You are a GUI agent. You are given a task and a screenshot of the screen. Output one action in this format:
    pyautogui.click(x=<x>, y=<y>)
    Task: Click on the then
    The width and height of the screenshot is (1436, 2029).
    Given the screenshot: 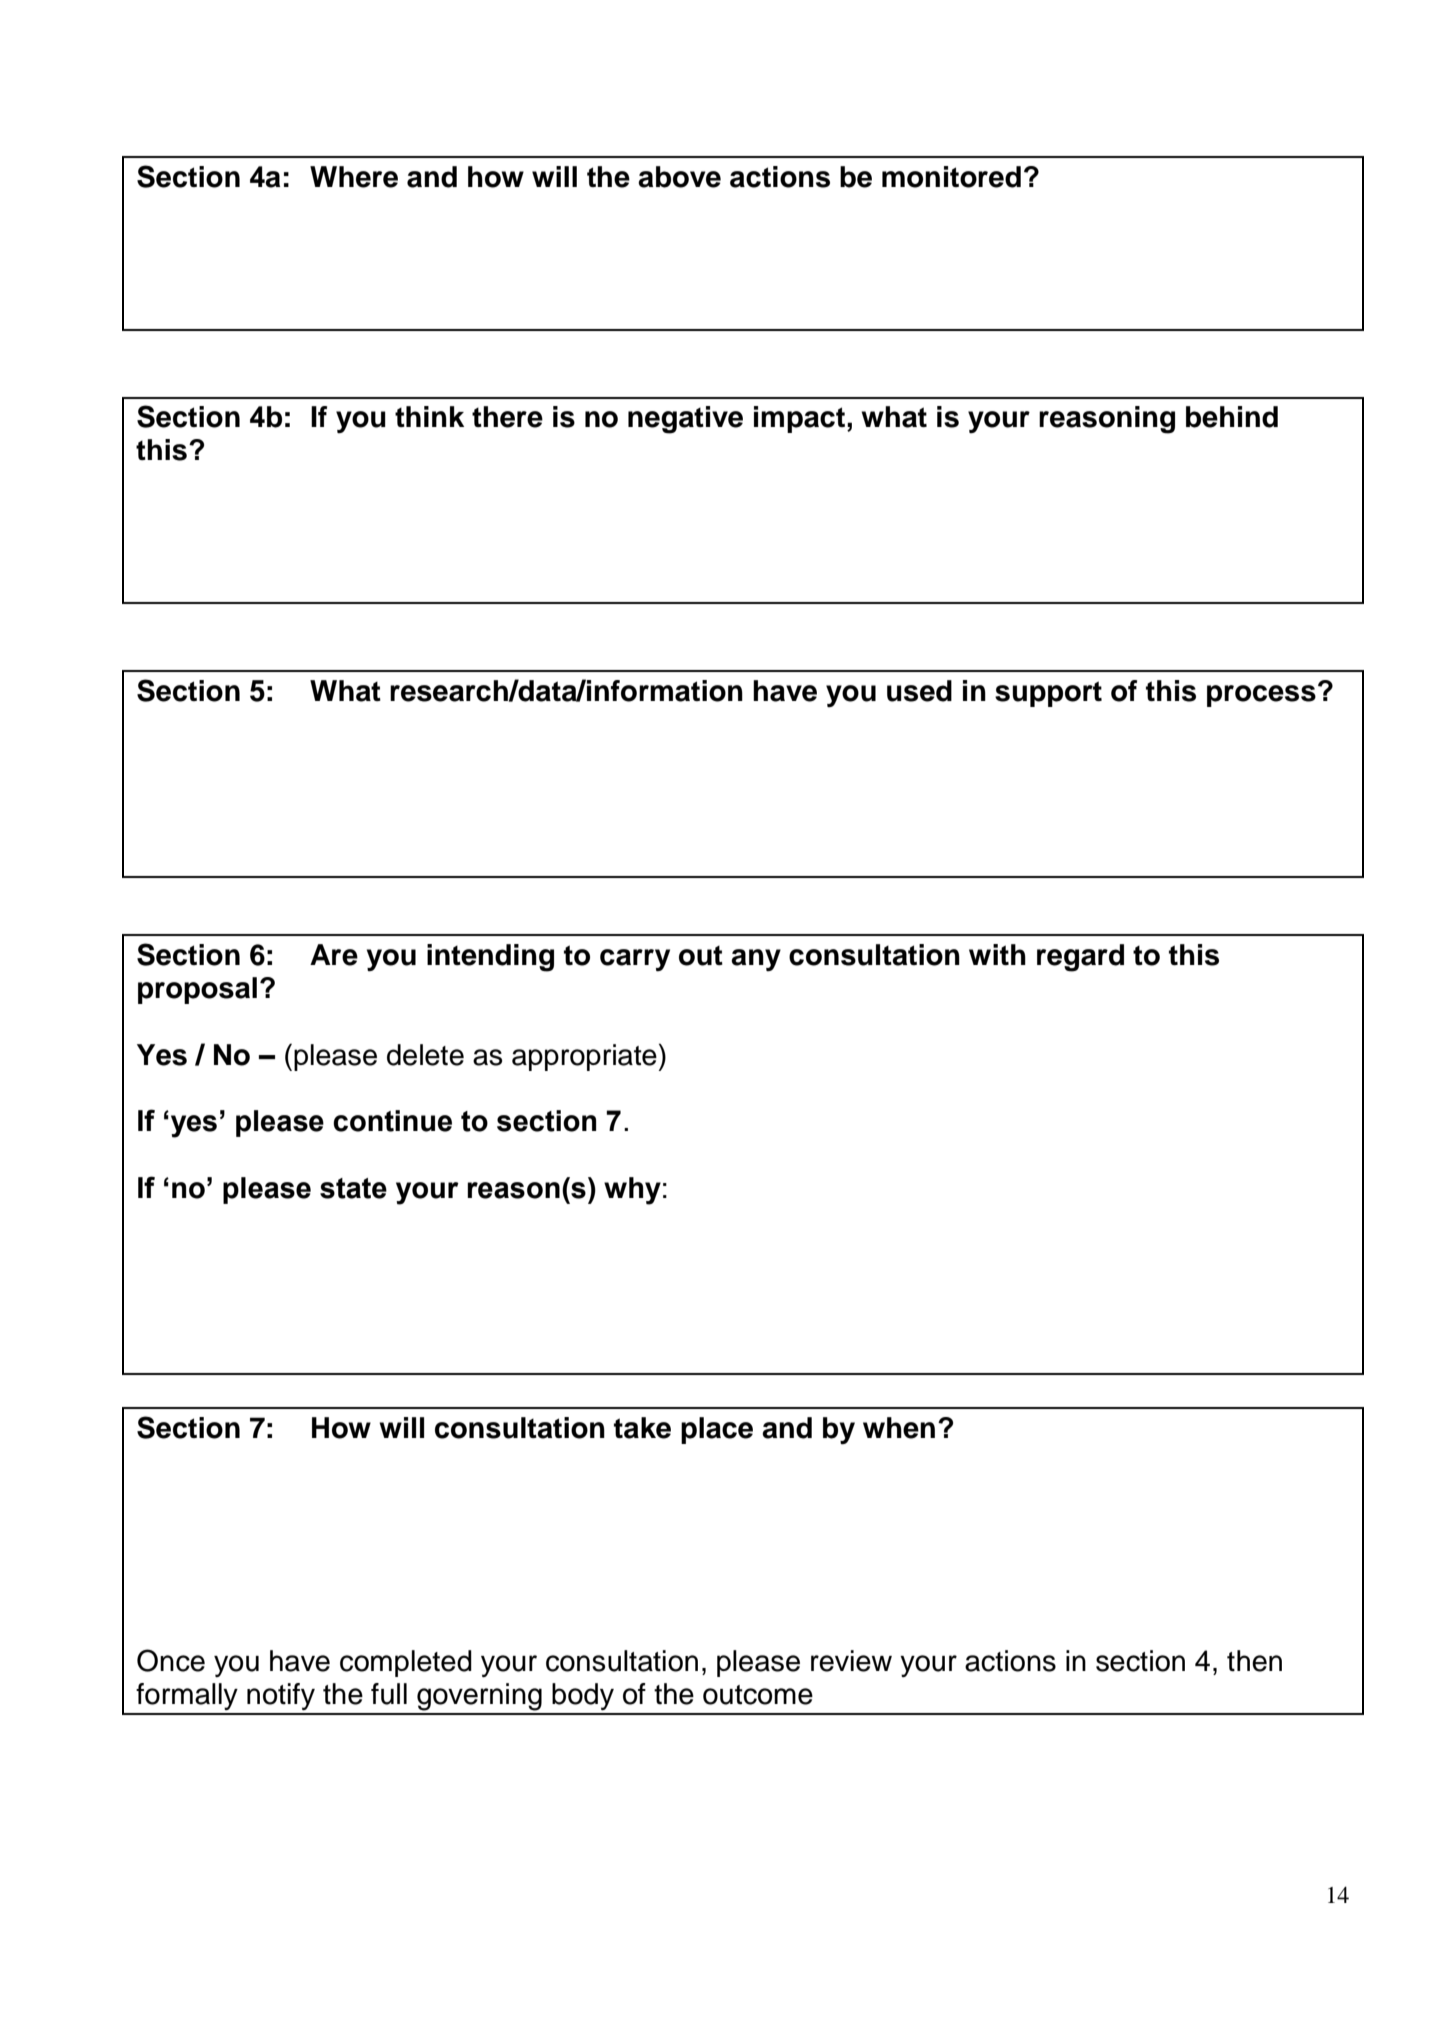 What is the action you would take?
    pyautogui.click(x=1254, y=1661)
